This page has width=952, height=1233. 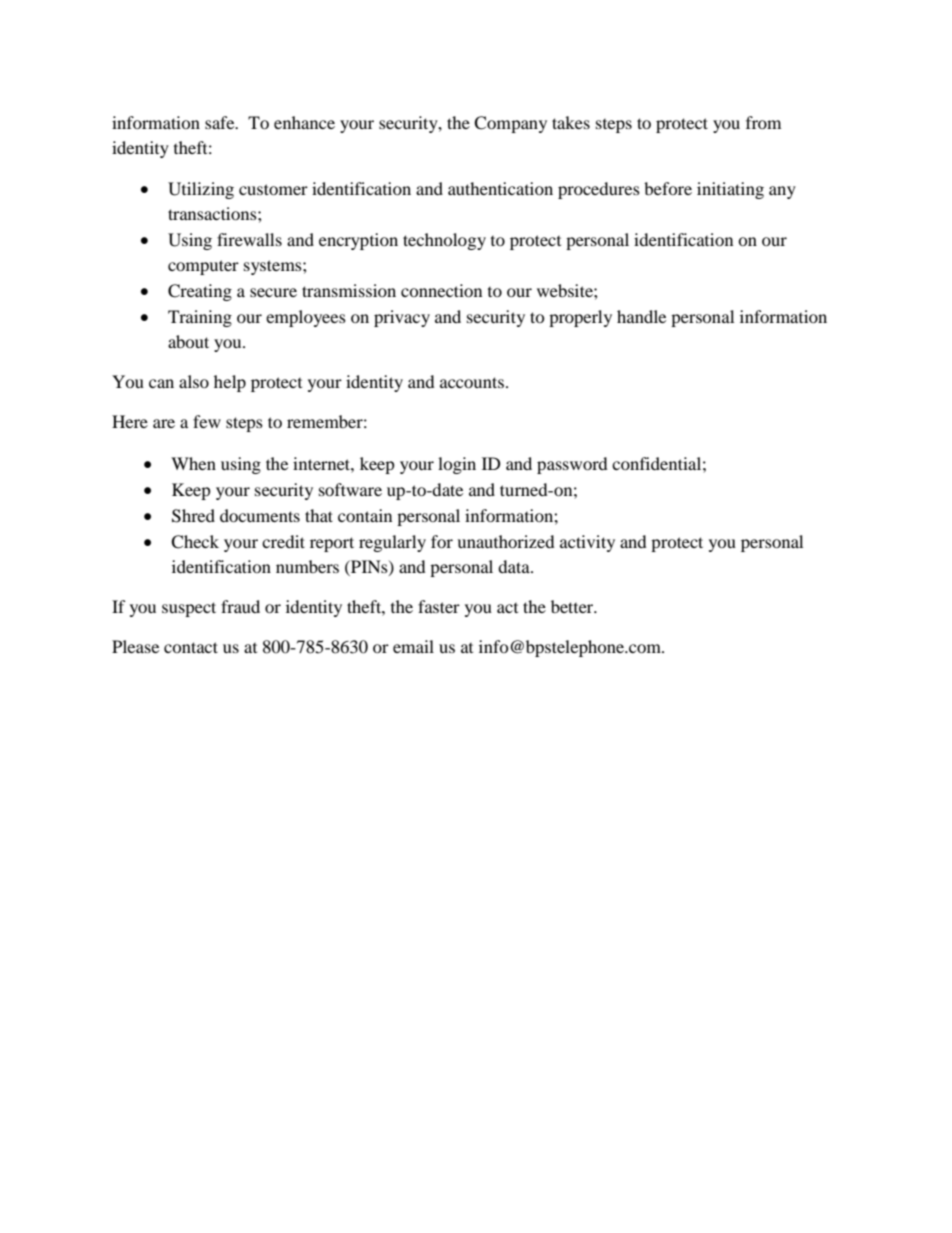 What do you see at coordinates (221, 122) in the page?
I see `safe` at bounding box center [221, 122].
